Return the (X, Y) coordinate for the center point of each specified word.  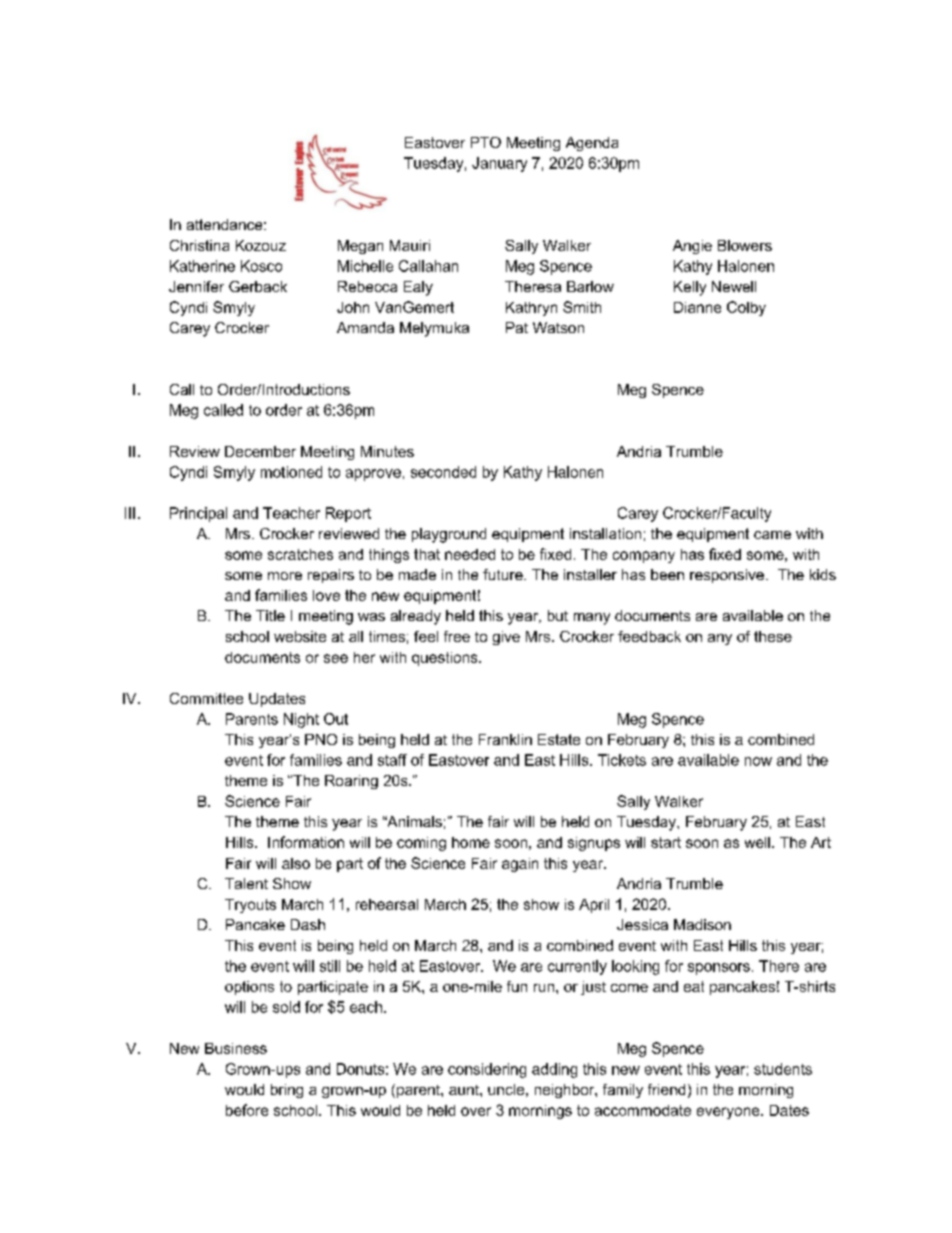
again (520, 865)
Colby (746, 308)
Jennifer (196, 286)
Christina (199, 245)
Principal (198, 514)
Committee (206, 698)
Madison (702, 924)
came (772, 535)
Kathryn (531, 309)
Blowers (745, 245)
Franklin (505, 739)
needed (470, 554)
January (499, 164)
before (247, 1110)
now (758, 761)
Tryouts (250, 906)
